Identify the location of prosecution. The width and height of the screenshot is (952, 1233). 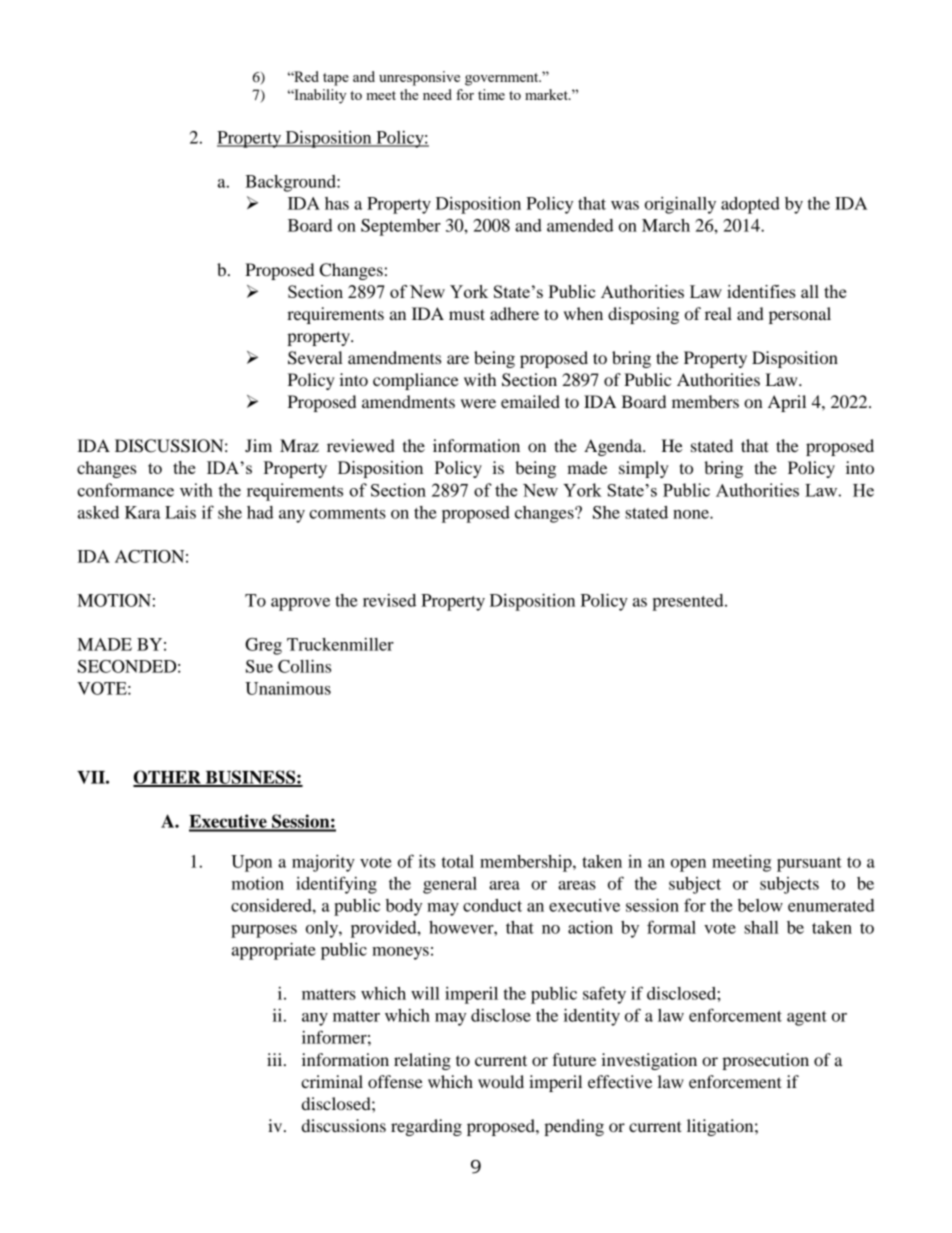
(765, 1061).
